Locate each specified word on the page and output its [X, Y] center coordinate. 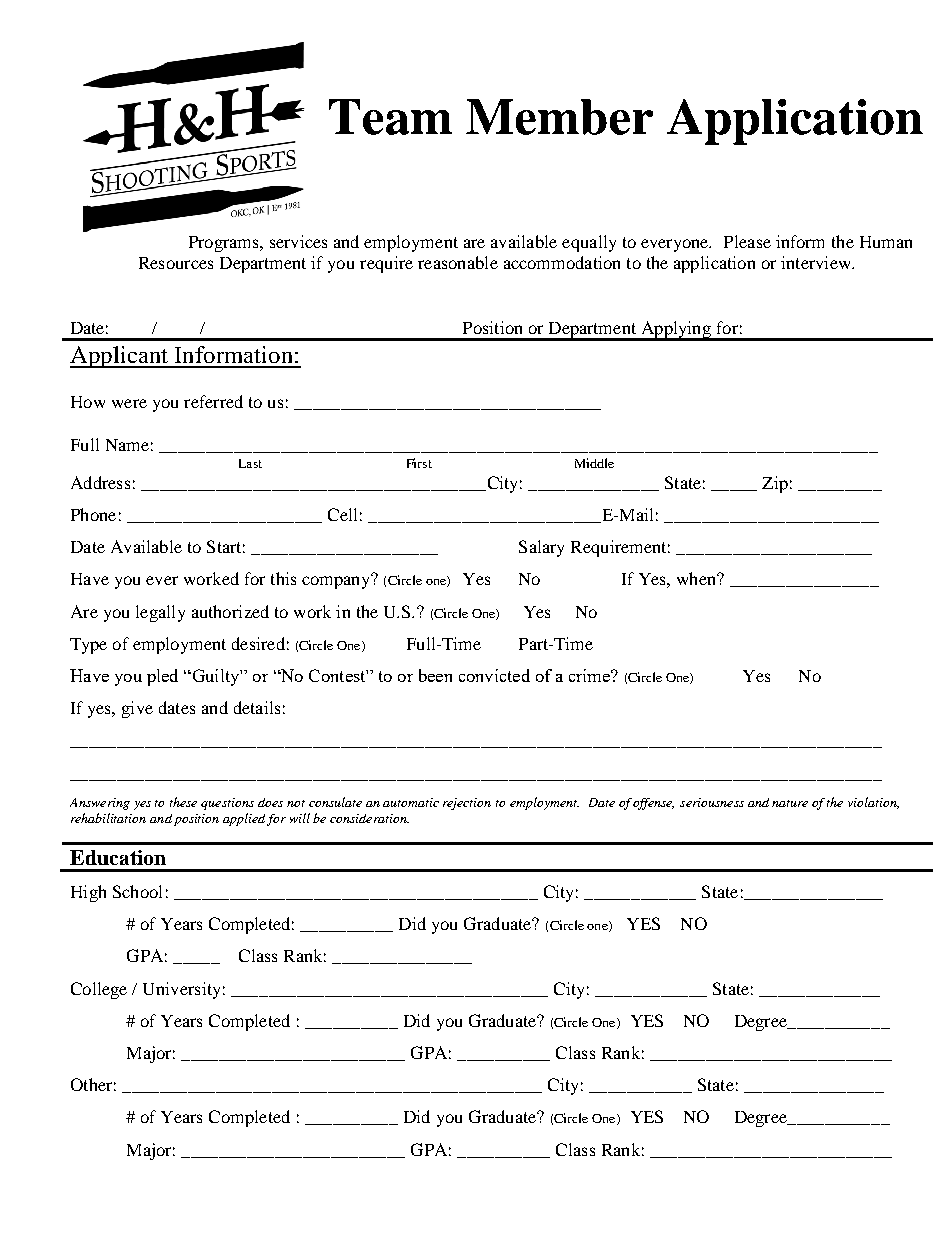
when [698, 578]
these [183, 802]
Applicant [120, 357]
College [99, 990]
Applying [676, 330]
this [283, 578]
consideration [369, 818]
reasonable [458, 262]
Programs [225, 244]
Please [747, 241]
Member [559, 117]
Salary [541, 548]
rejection [467, 804]
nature [790, 803]
